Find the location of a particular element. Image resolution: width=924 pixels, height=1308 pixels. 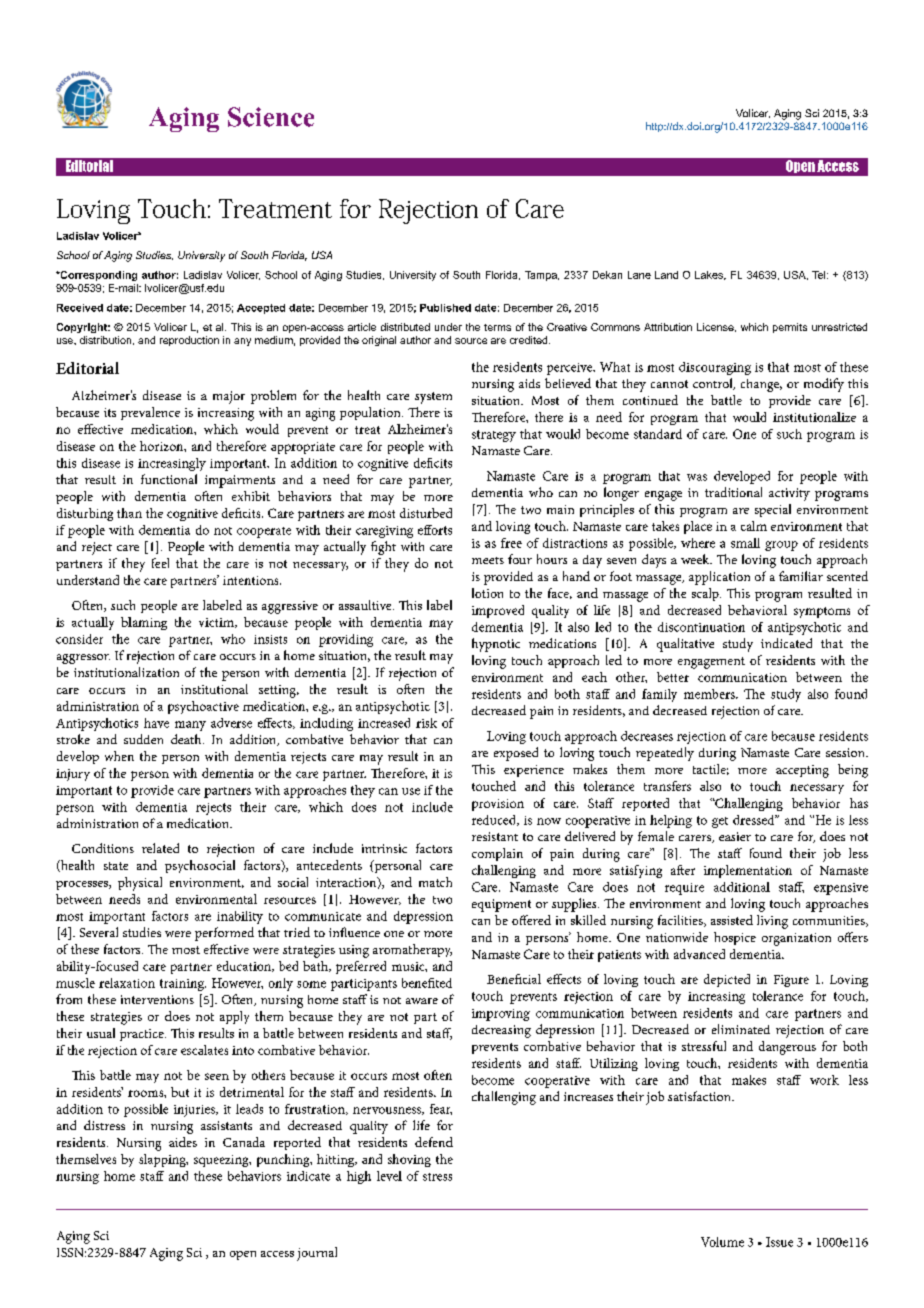

aides is located at coordinates (183, 1142).
